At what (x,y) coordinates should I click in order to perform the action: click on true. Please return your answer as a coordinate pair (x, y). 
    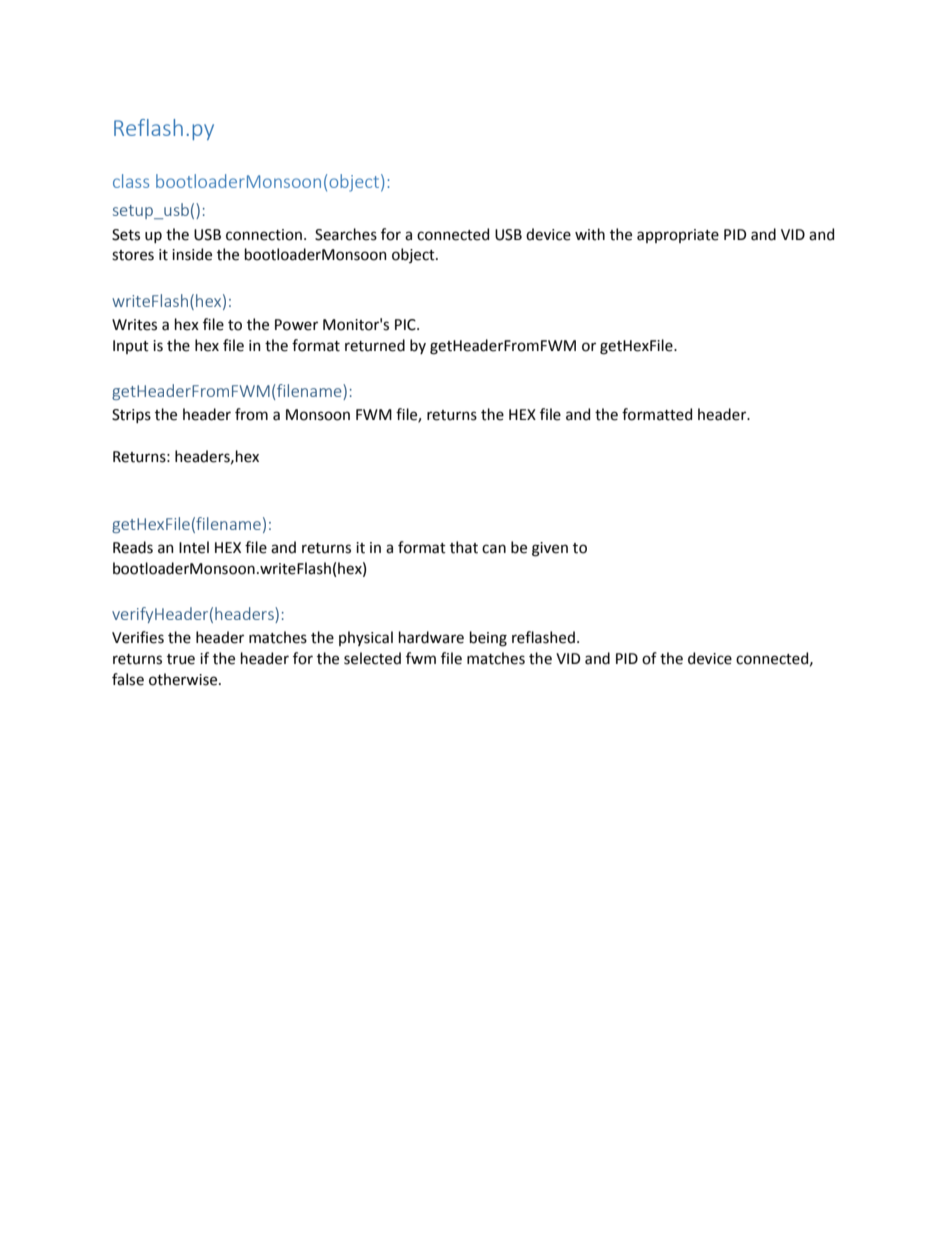
    Looking at the image, I should click on (181, 659).
